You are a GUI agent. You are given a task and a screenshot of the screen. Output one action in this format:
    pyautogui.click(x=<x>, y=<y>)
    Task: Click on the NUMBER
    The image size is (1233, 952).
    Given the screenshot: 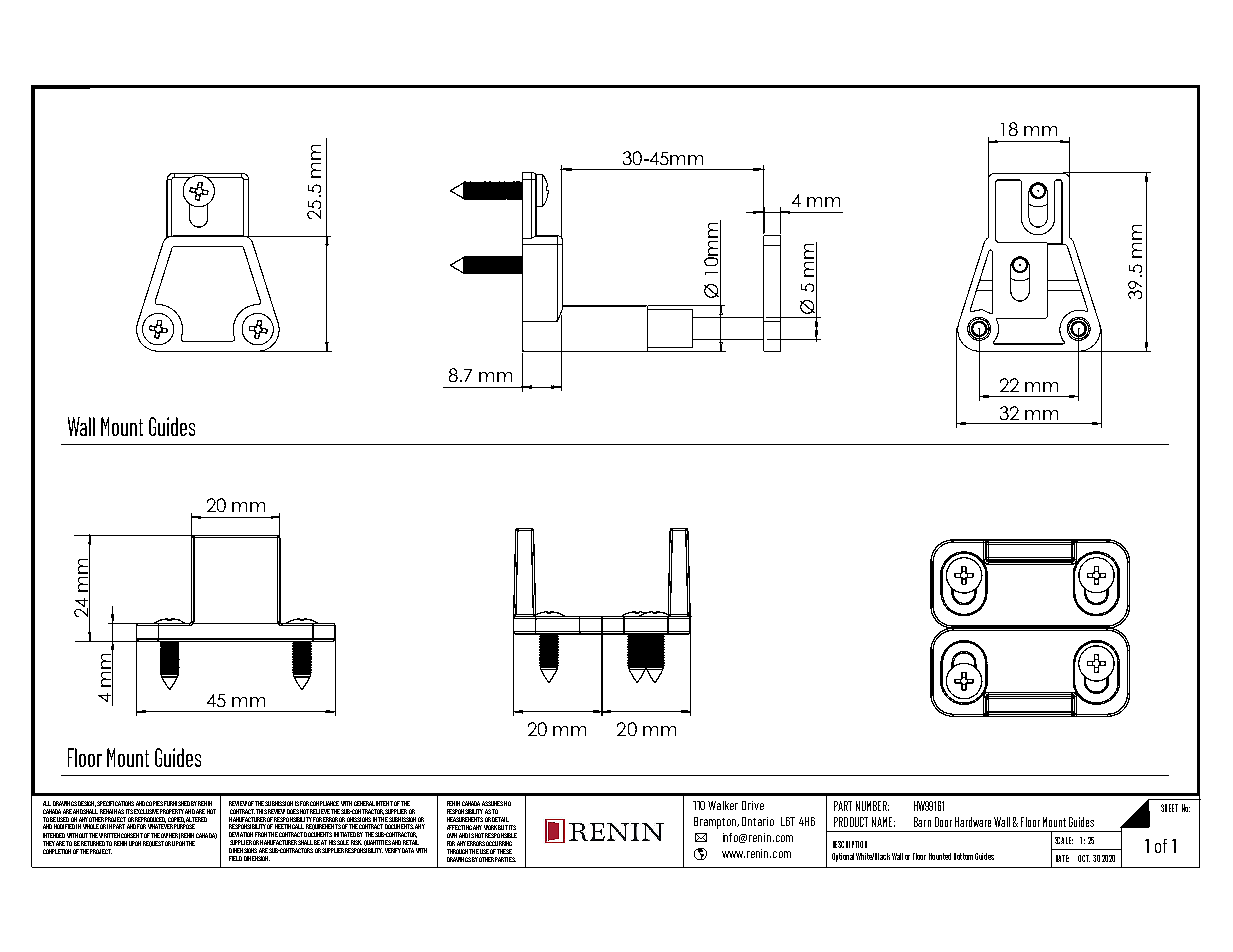 What is the action you would take?
    pyautogui.click(x=872, y=806)
